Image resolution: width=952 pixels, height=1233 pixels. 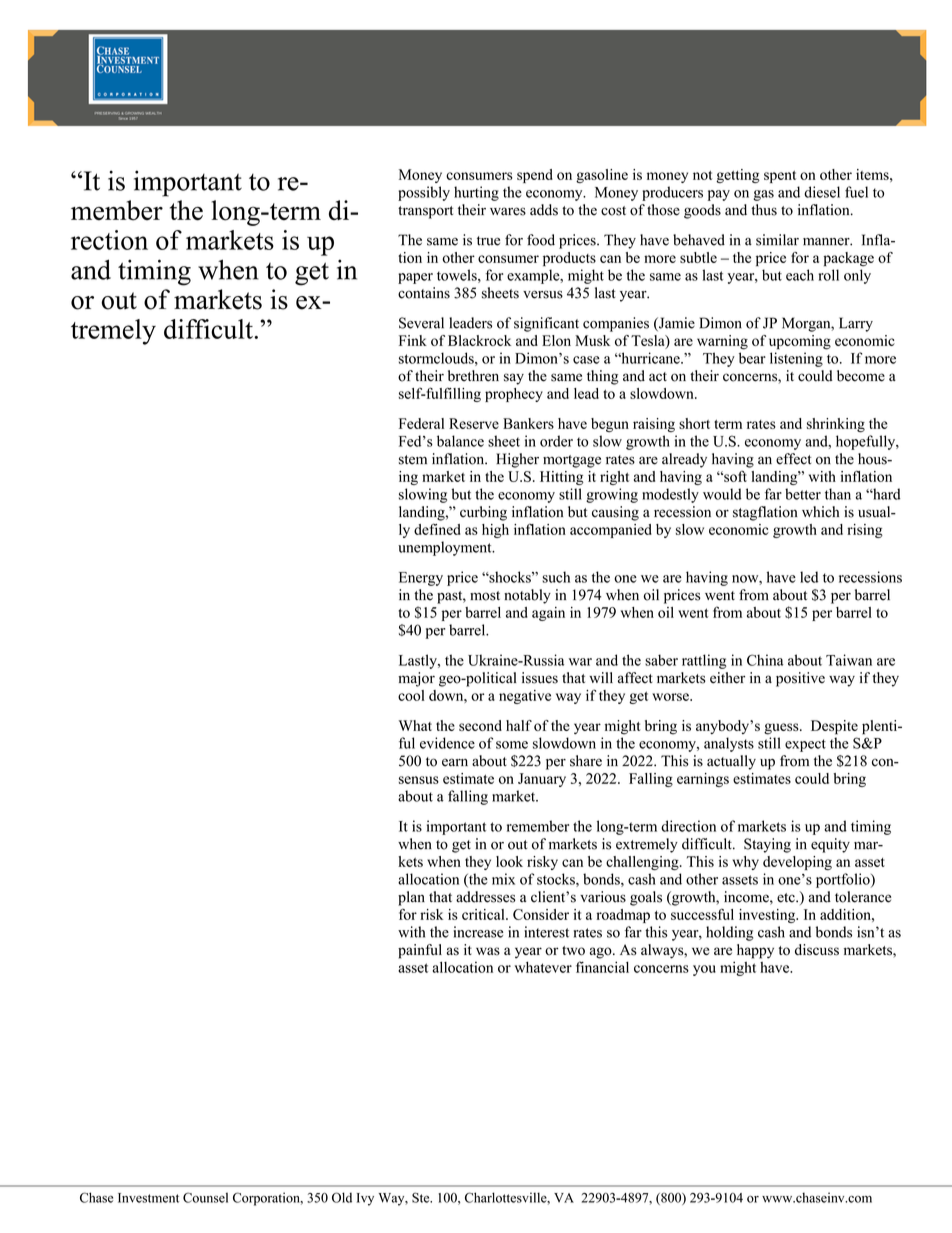 What do you see at coordinates (768, 916) in the screenshot?
I see `investing` at bounding box center [768, 916].
